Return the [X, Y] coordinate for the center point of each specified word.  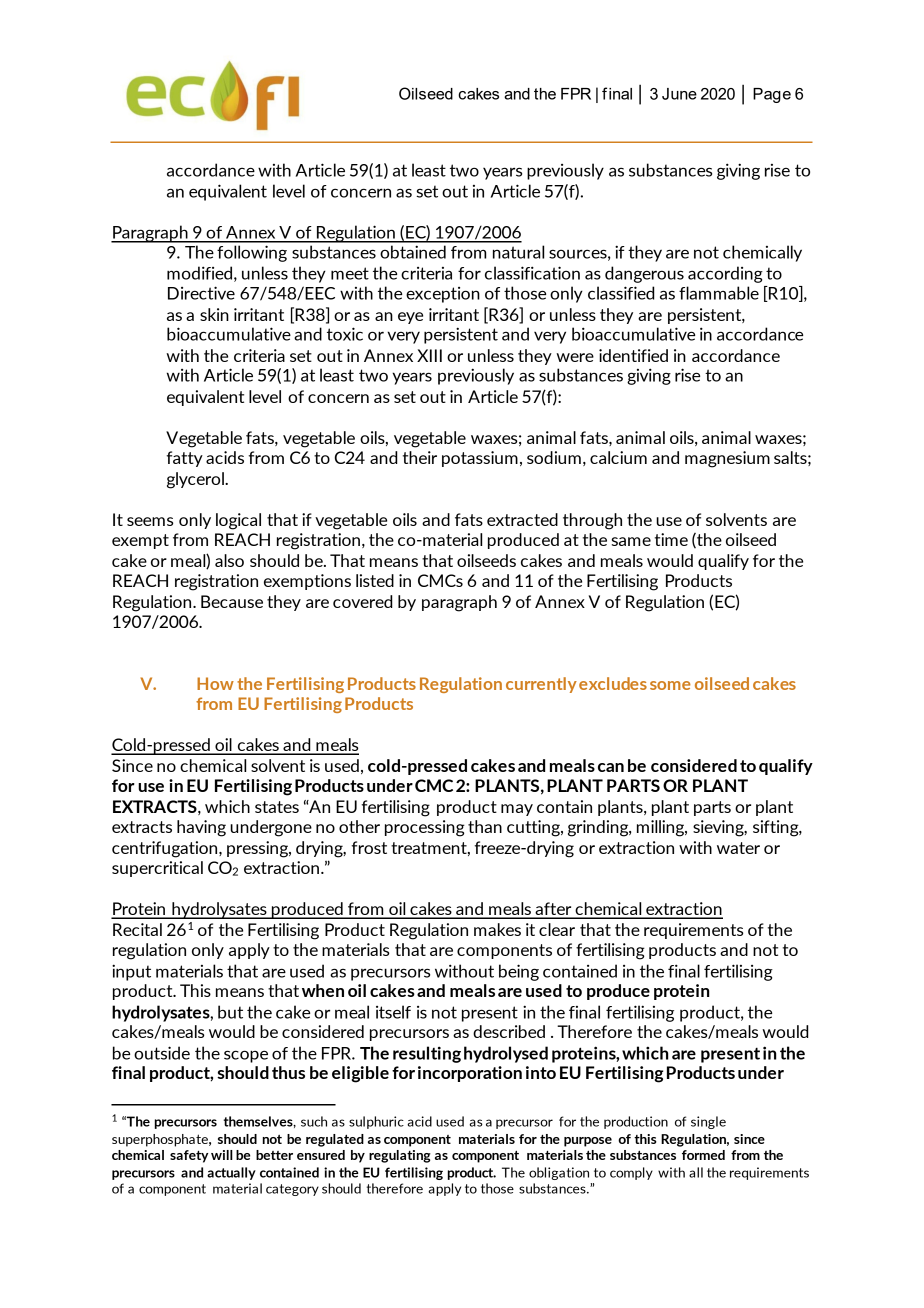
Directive [201, 293]
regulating [400, 1156]
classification [532, 273]
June [679, 94]
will [222, 1155]
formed [703, 1155]
